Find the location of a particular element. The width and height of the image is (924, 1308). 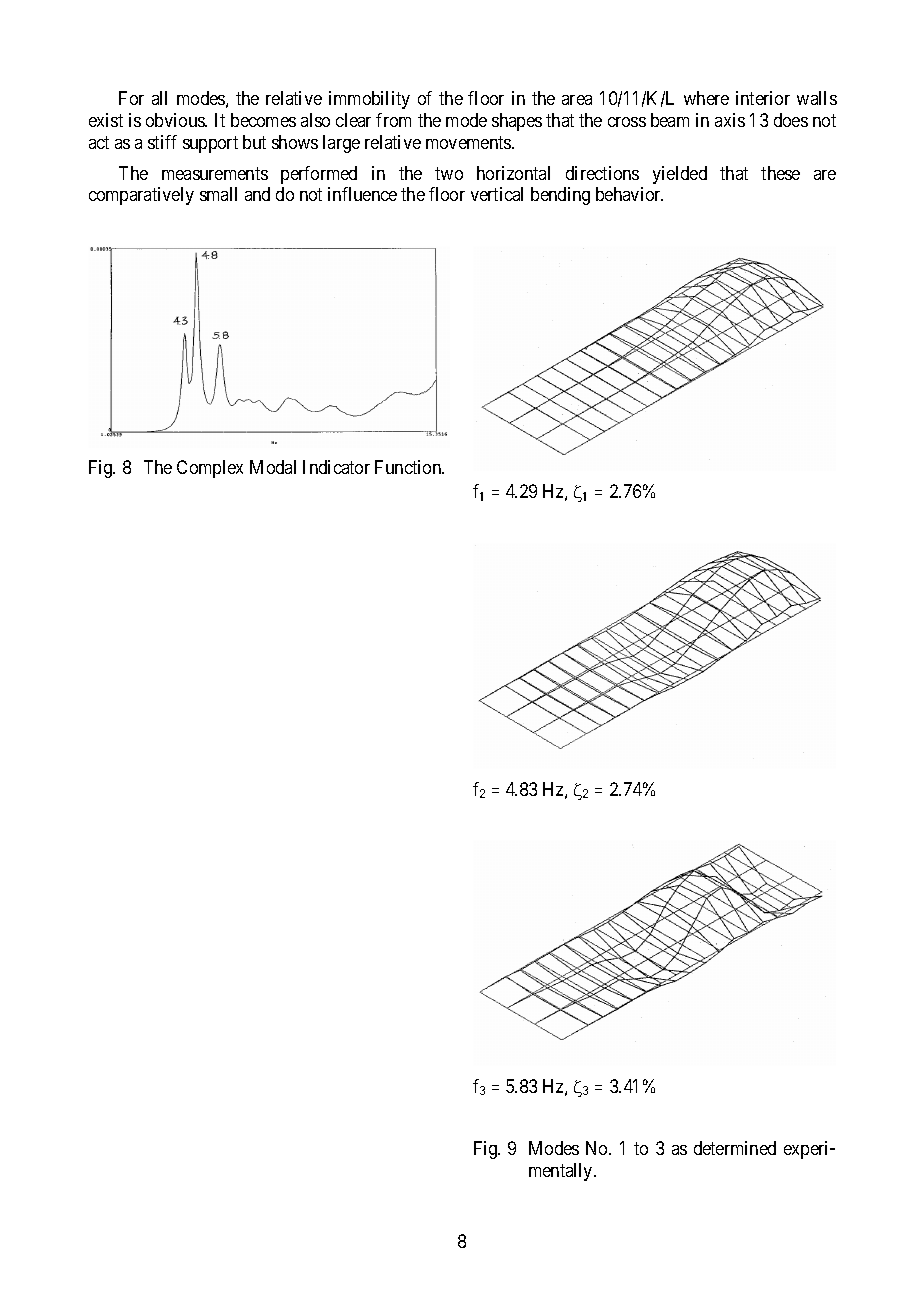

behavior is located at coordinates (629, 194).
